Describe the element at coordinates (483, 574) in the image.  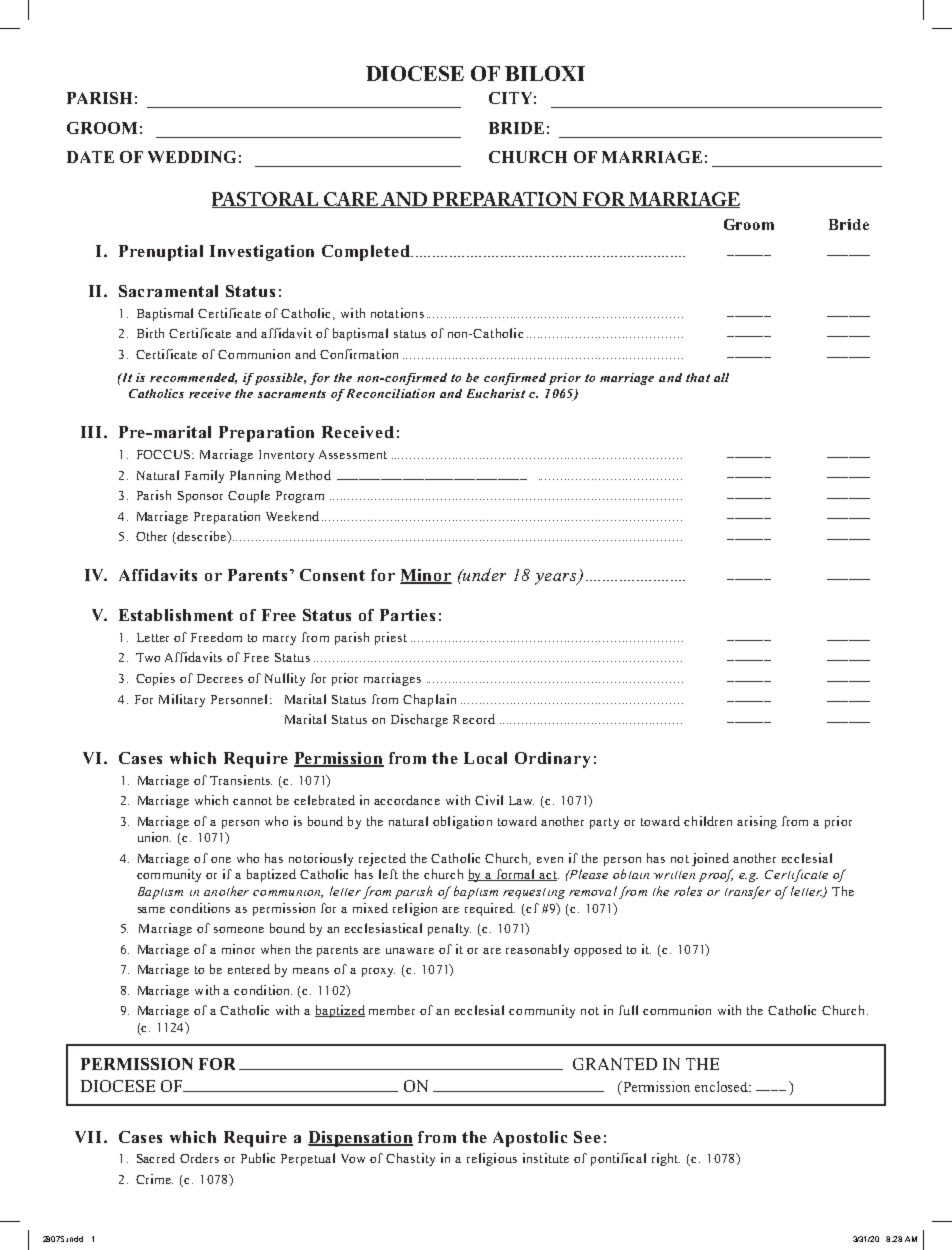
I see `under` at that location.
